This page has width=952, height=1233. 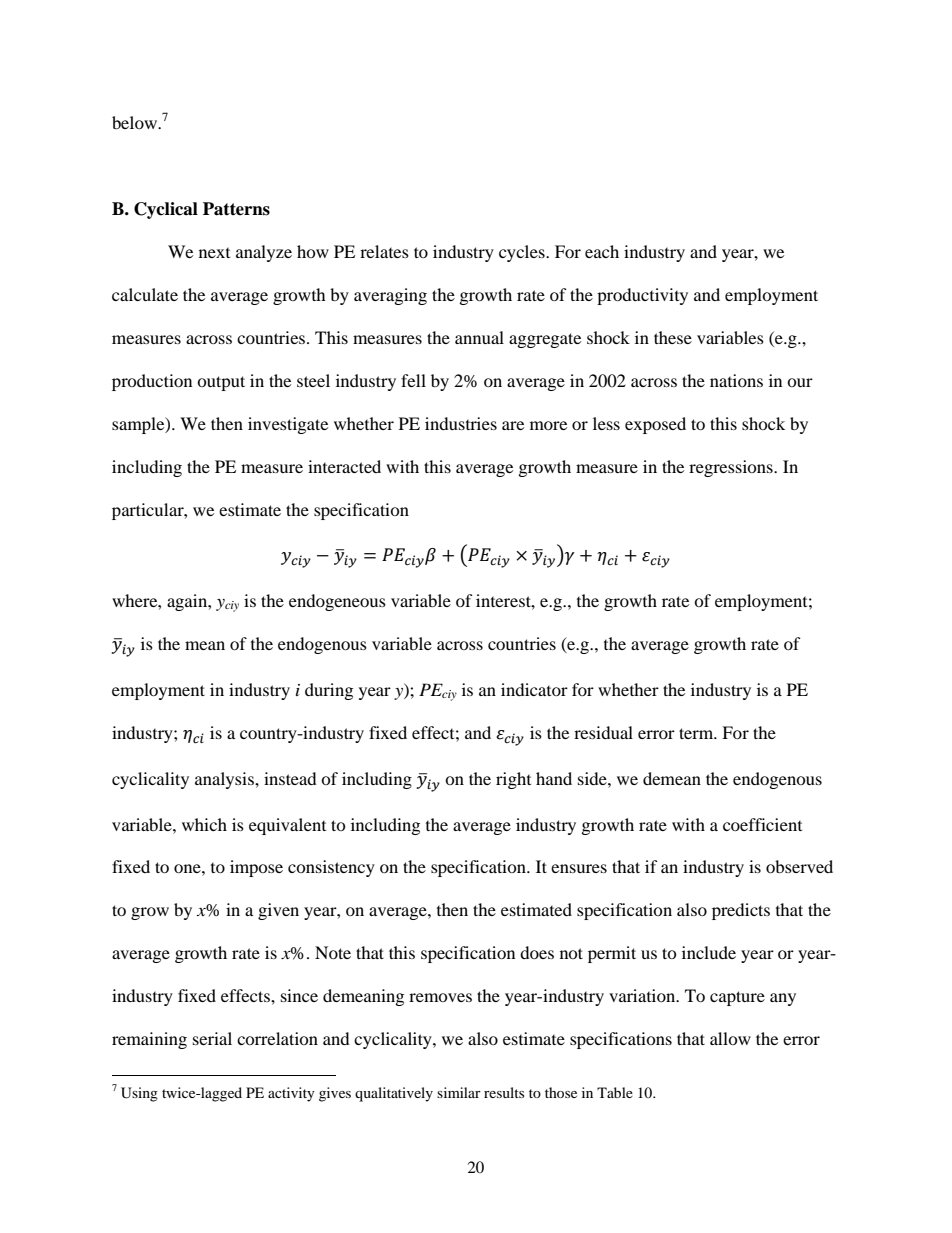 What do you see at coordinates (579, 868) in the page?
I see `ensures` at bounding box center [579, 868].
